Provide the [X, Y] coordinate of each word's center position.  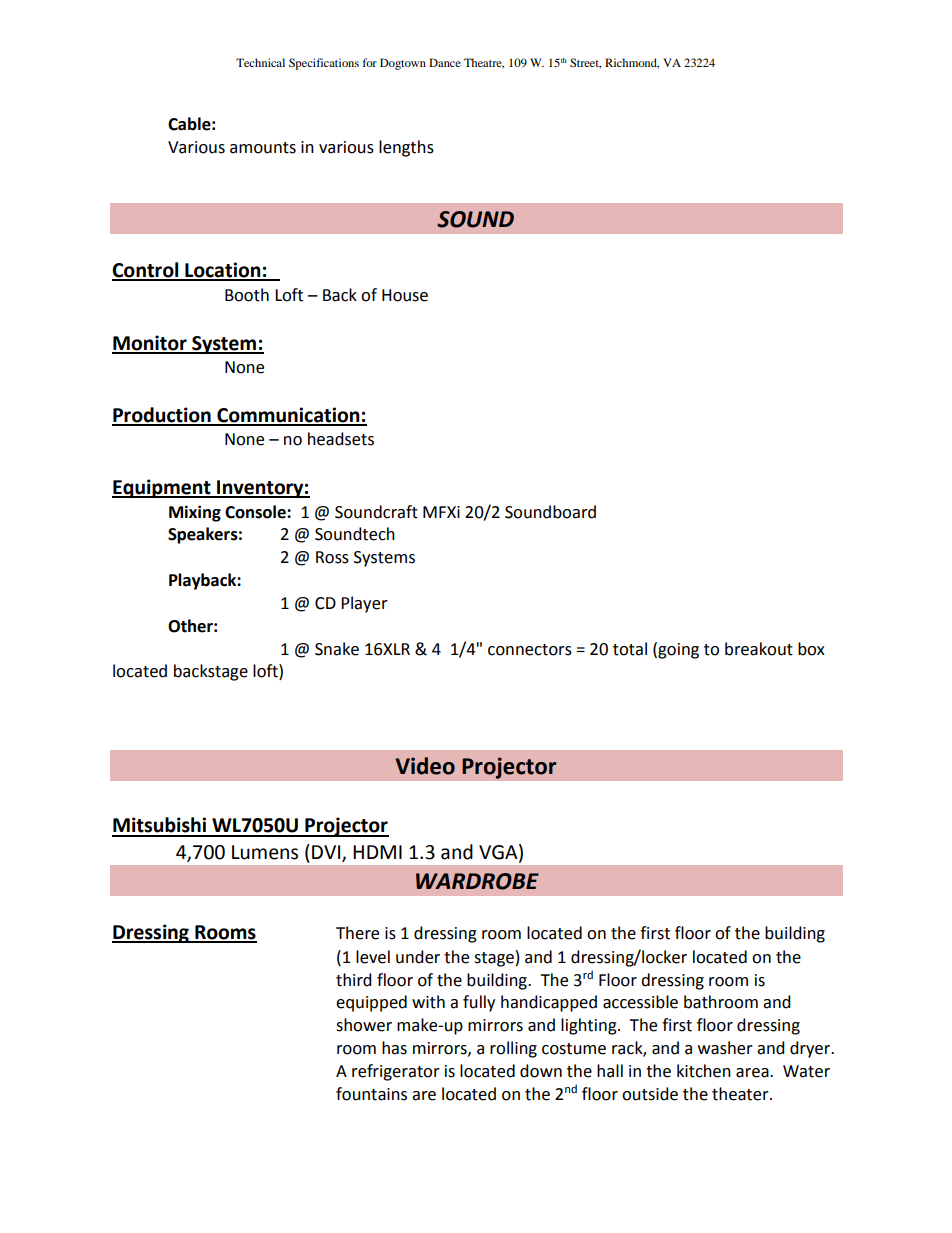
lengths [406, 148]
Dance [445, 62]
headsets [341, 439]
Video [425, 766]
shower [364, 1025]
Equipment [162, 488]
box [811, 649]
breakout [759, 649]
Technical [260, 62]
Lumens [265, 852]
